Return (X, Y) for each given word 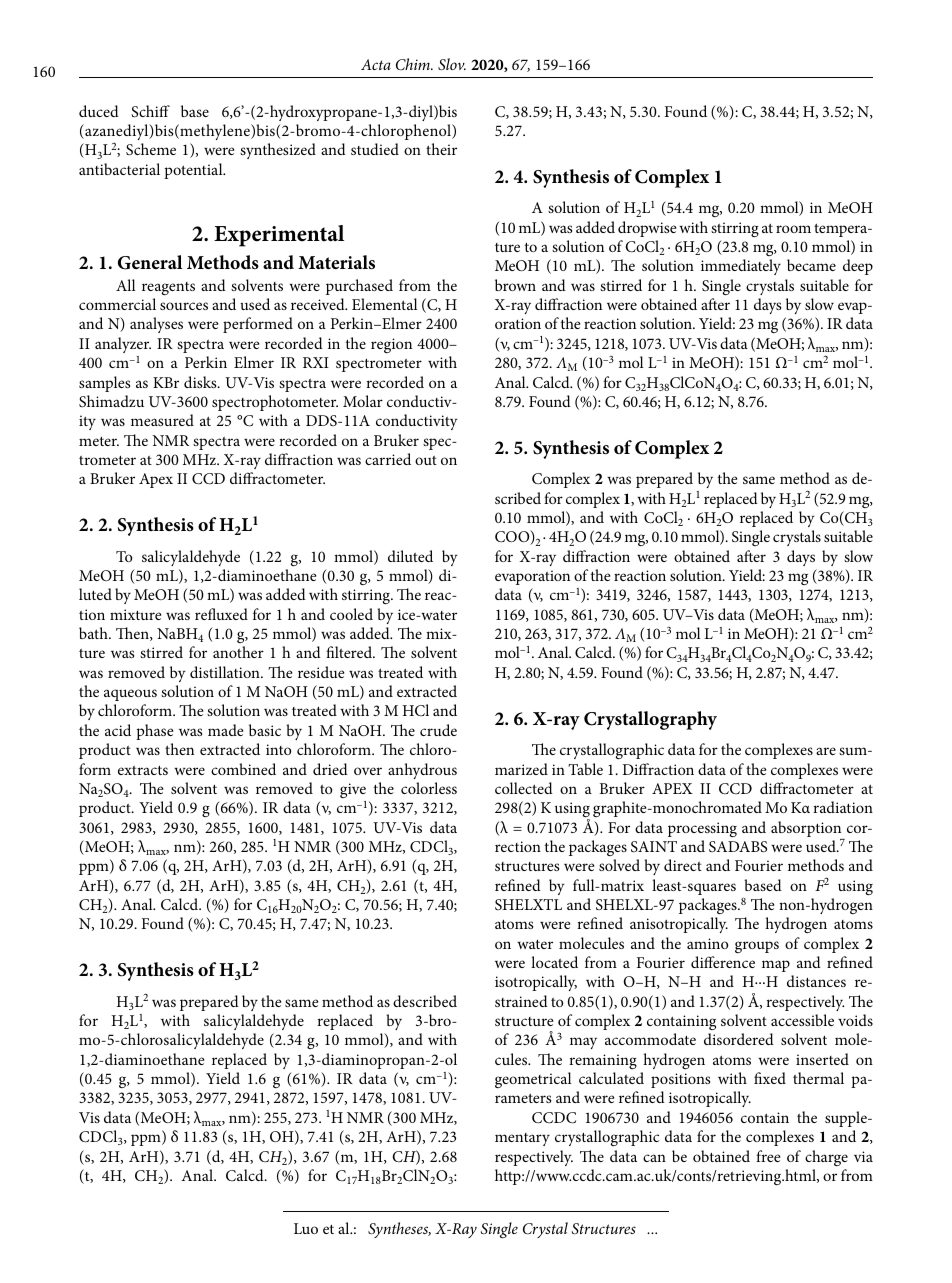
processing (702, 829)
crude (438, 730)
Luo (306, 1228)
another (238, 652)
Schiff (150, 111)
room (793, 229)
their (441, 149)
